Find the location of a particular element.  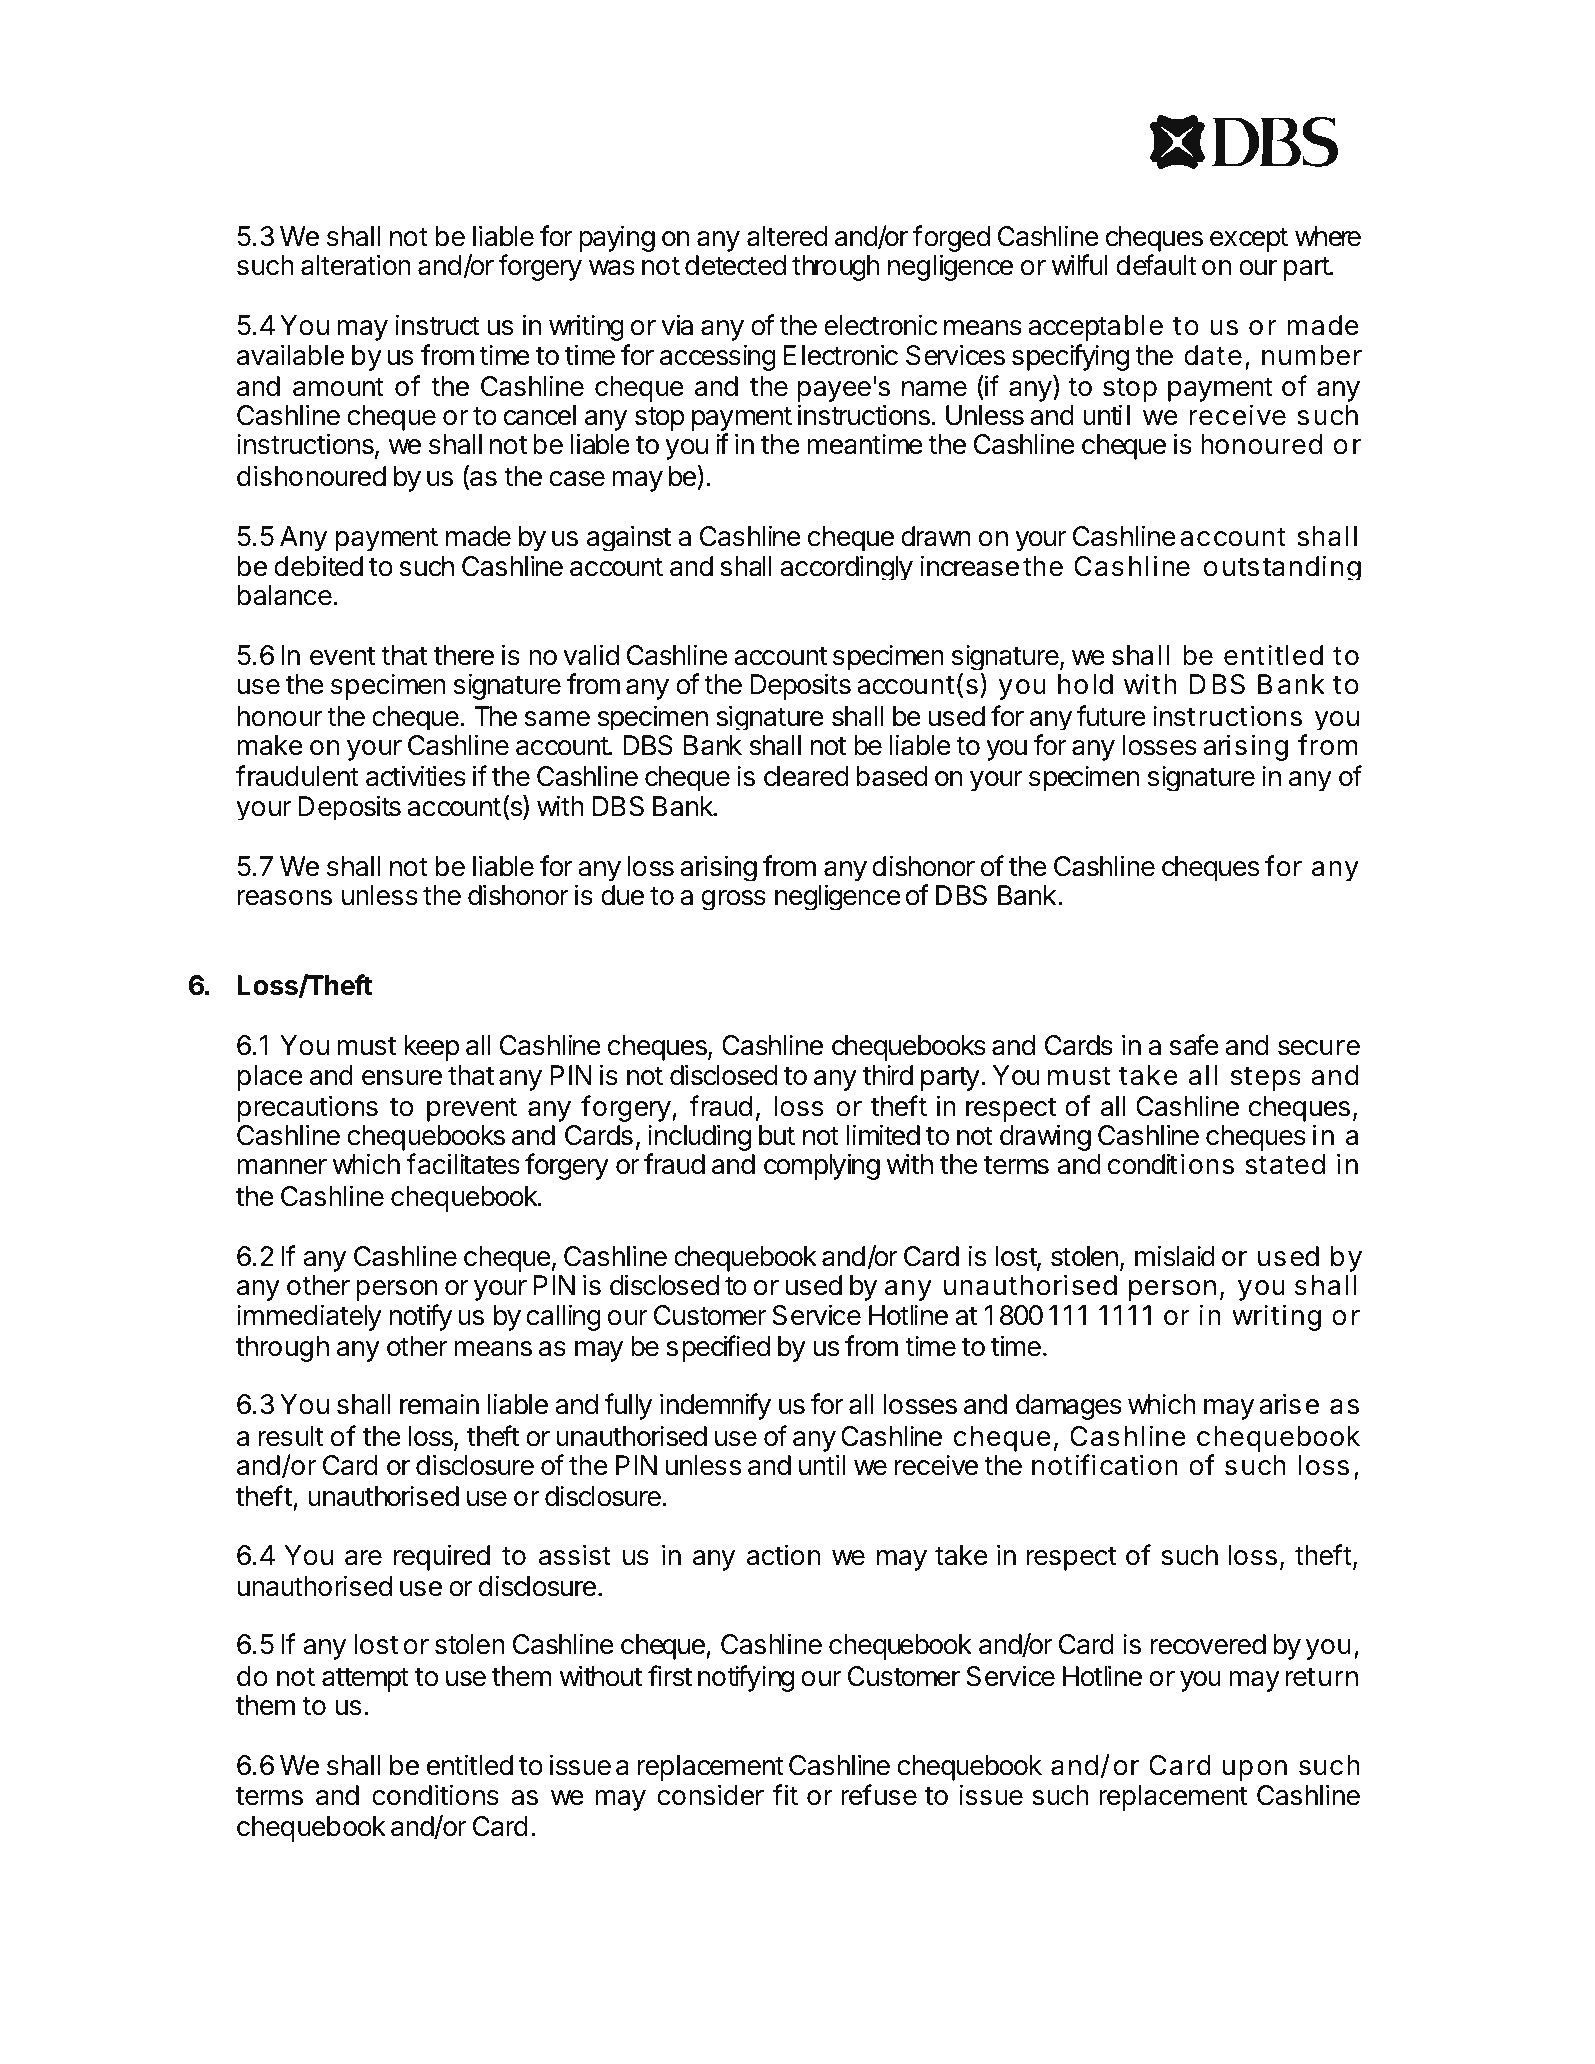

third is located at coordinates (888, 1075).
